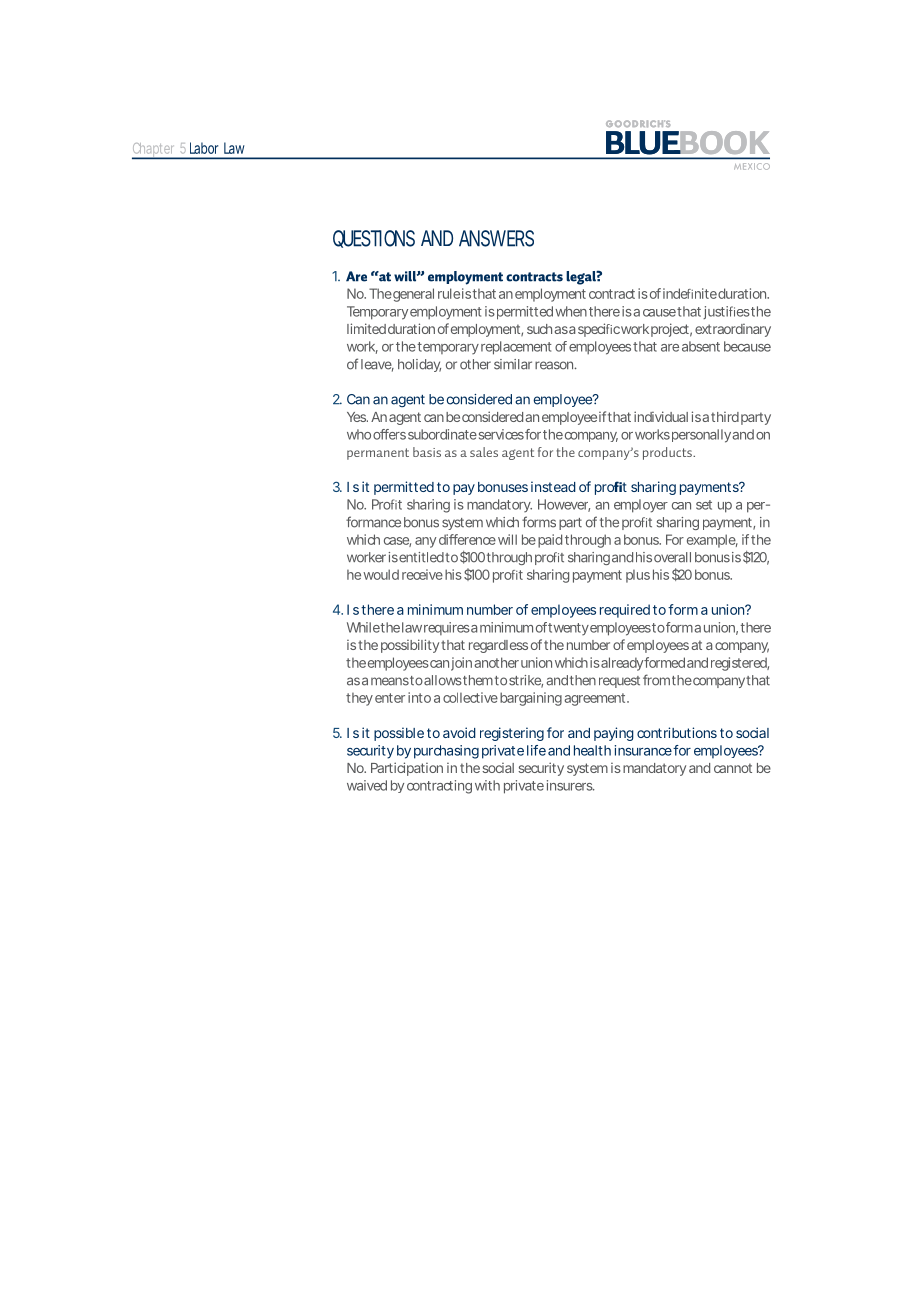 Image resolution: width=924 pixels, height=1308 pixels. What do you see at coordinates (367, 785) in the image?
I see `waived` at bounding box center [367, 785].
